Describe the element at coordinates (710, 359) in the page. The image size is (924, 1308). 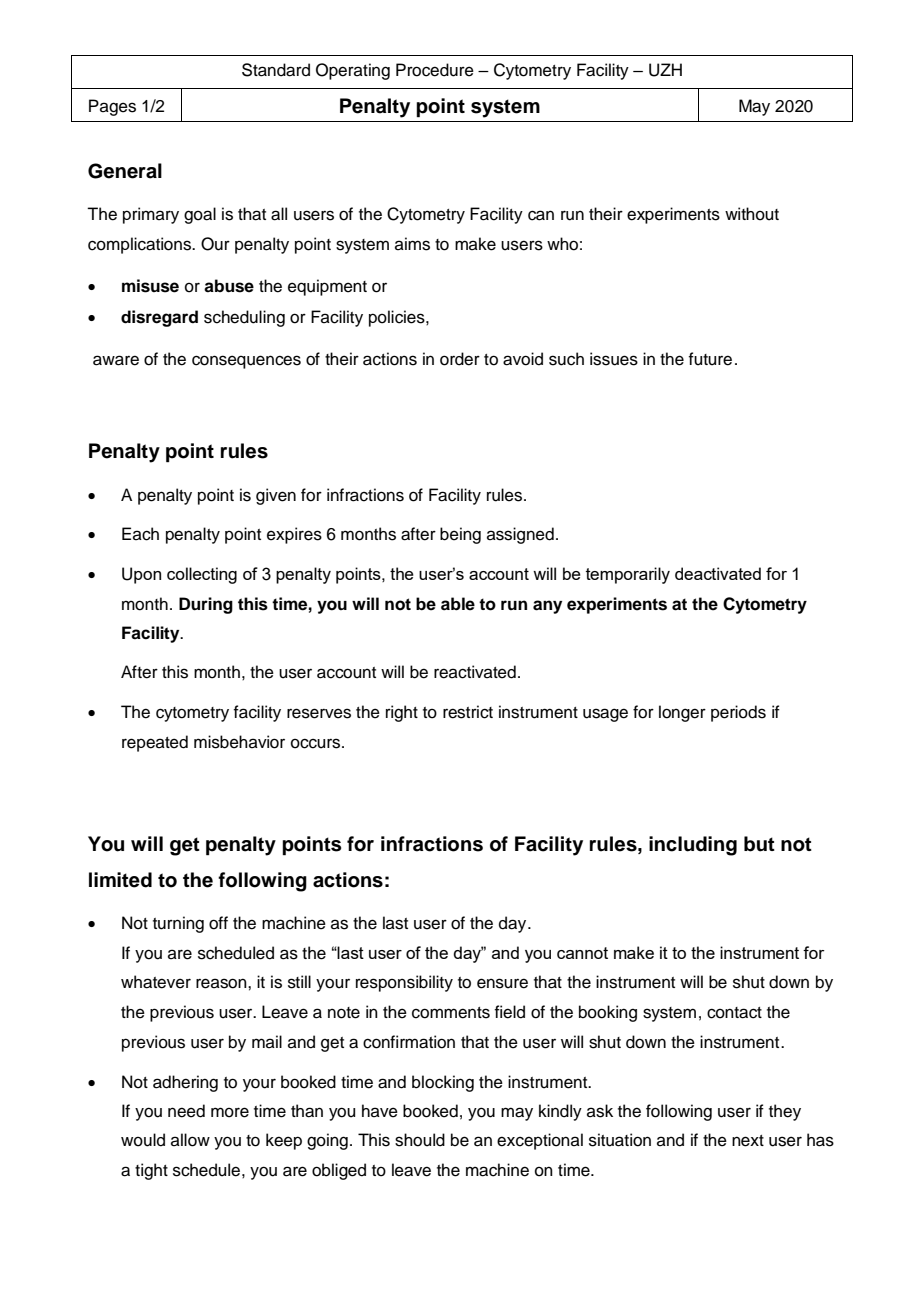
I see `future` at that location.
